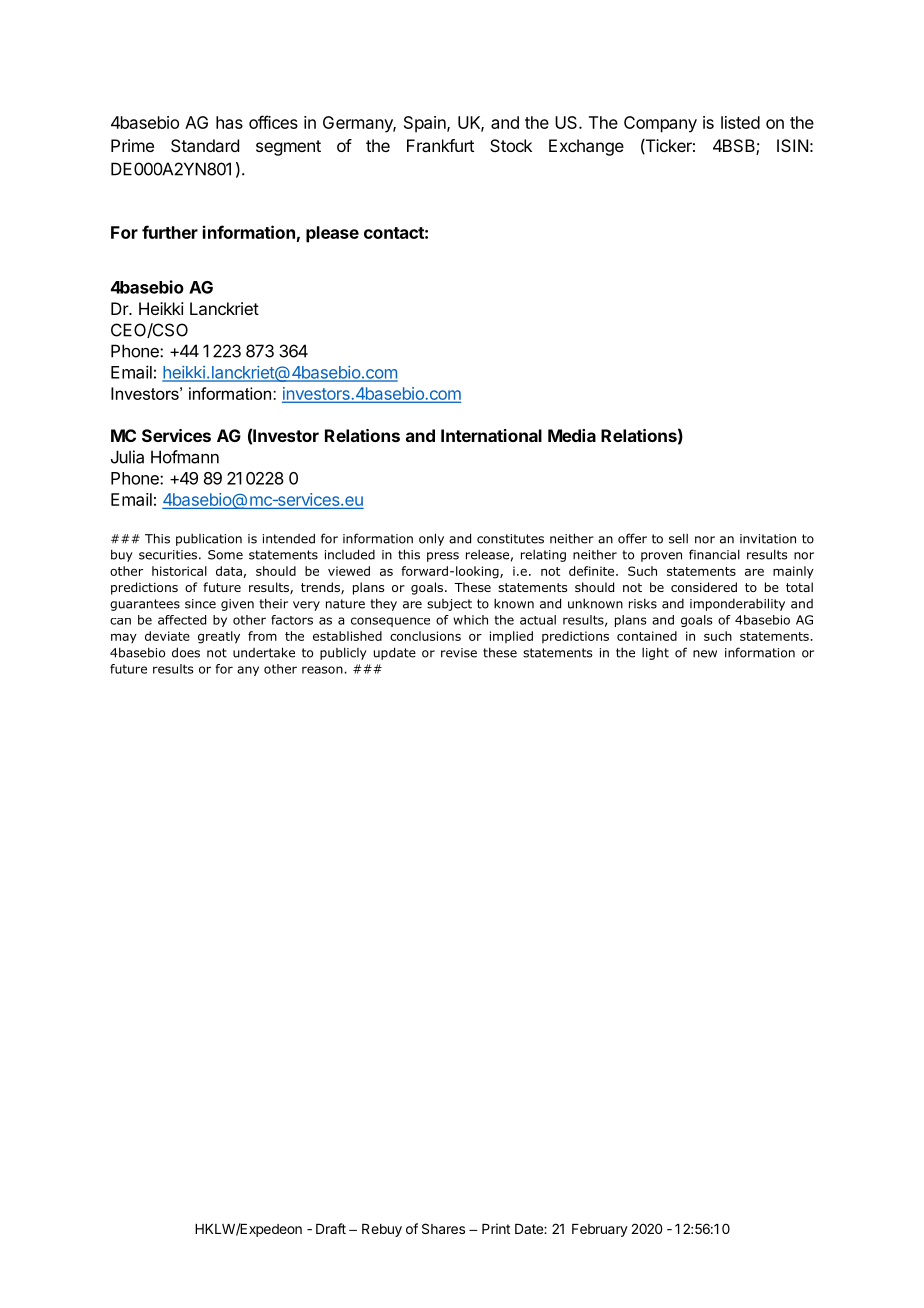 The height and width of the document is (1308, 924). Describe the element at coordinates (705, 654) in the document. I see `new` at that location.
